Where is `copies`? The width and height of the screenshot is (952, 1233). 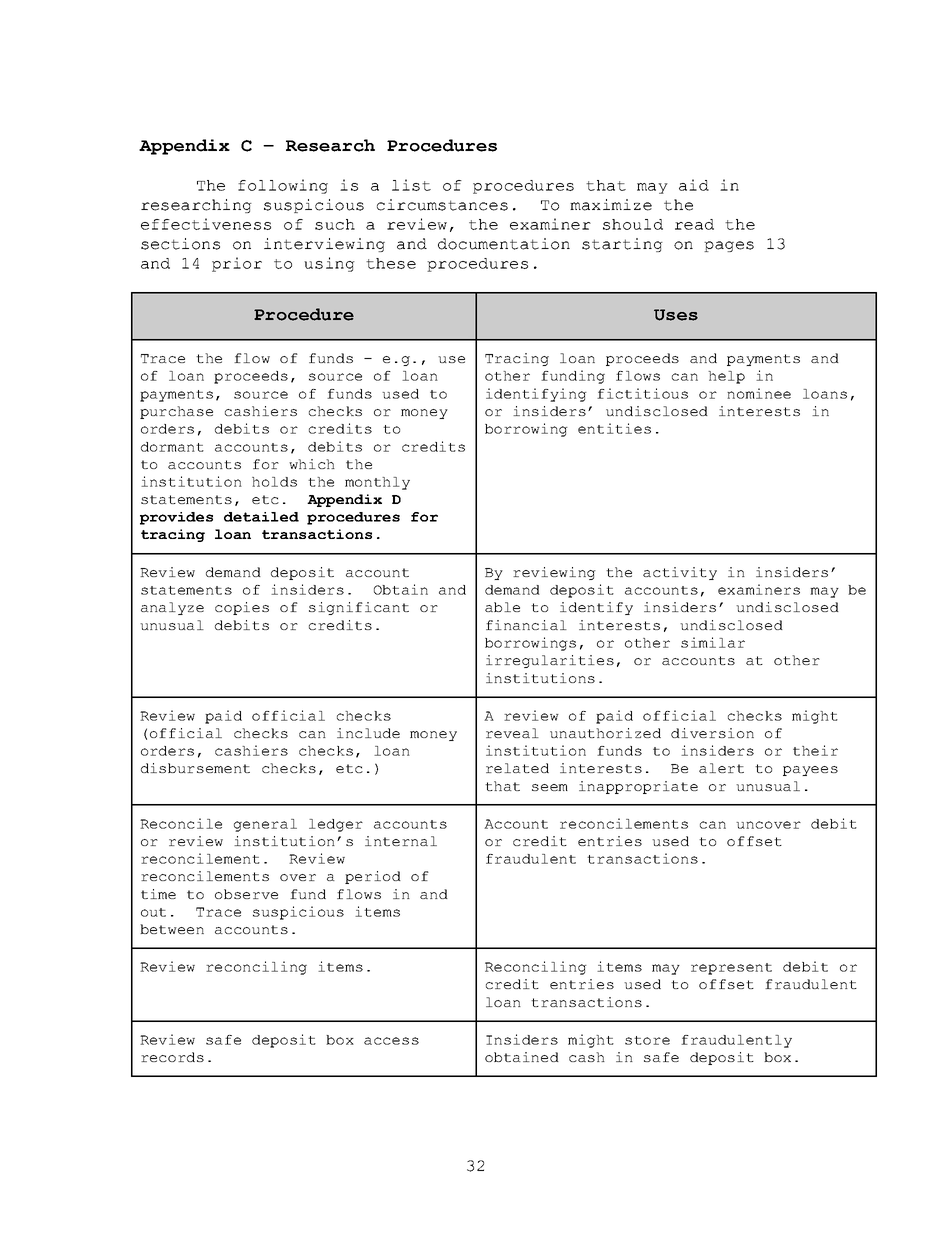 copies is located at coordinates (242, 608).
